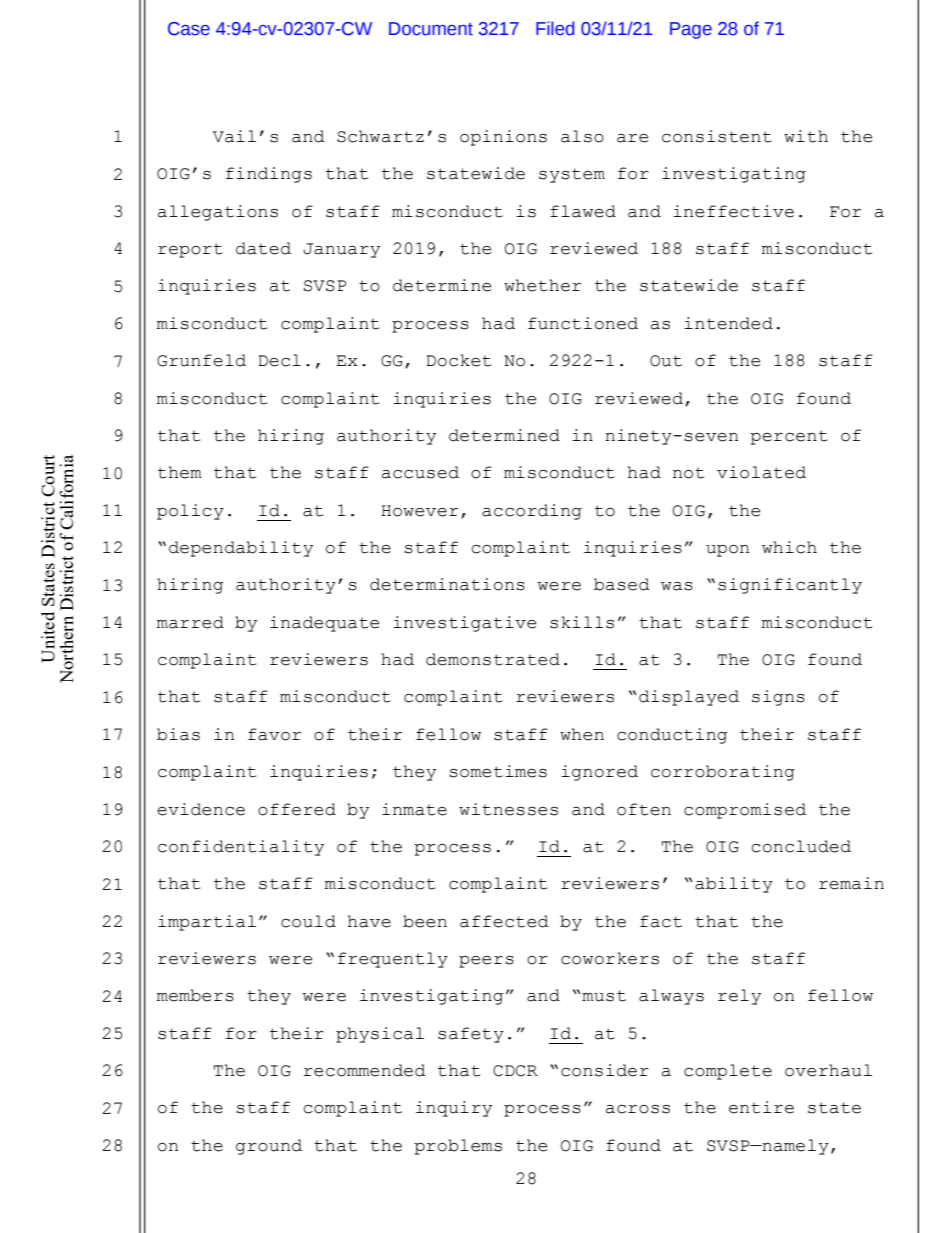  What do you see at coordinates (274, 734) in the document?
I see `favor` at bounding box center [274, 734].
